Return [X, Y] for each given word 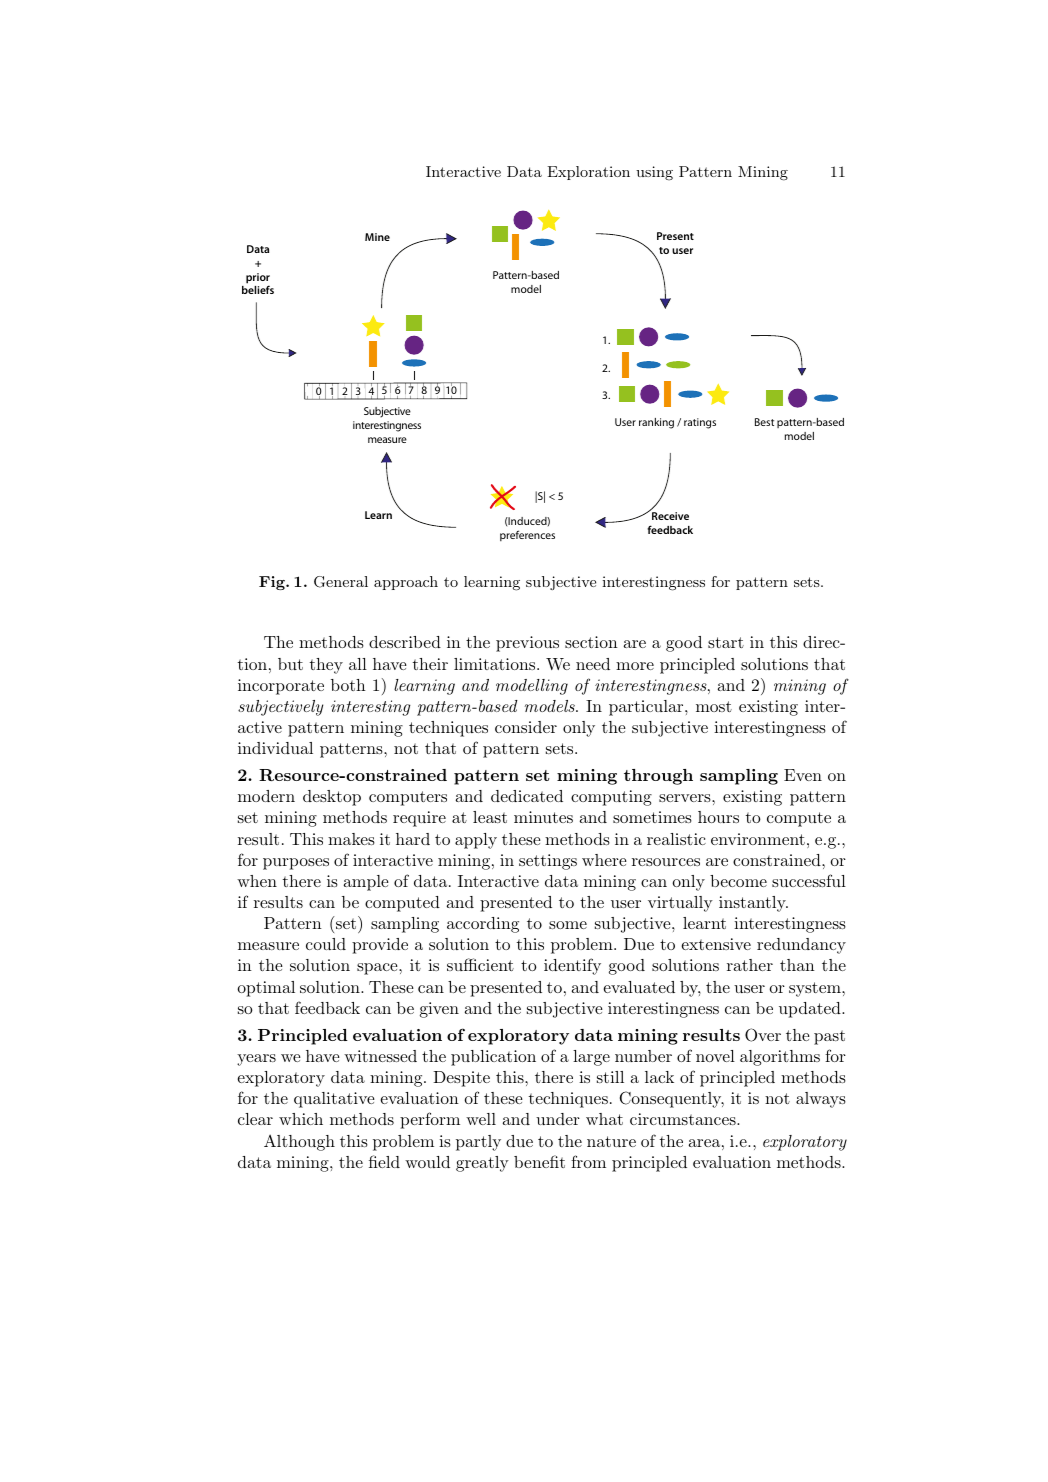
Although [299, 1142]
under [558, 1119]
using [654, 173]
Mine [377, 237]
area [704, 1143]
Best [764, 422]
